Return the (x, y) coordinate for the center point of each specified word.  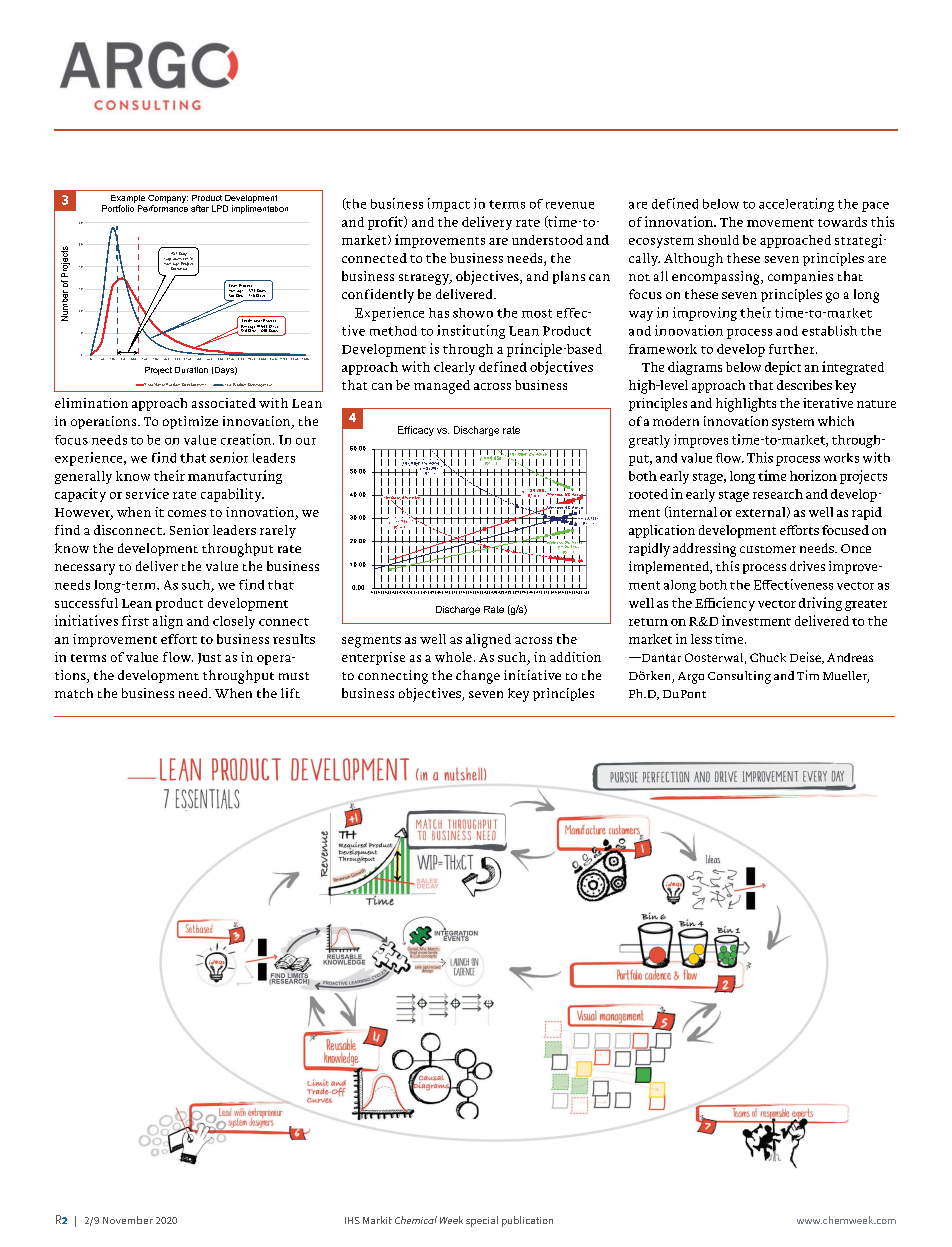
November (128, 1220)
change (478, 677)
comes (187, 513)
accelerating (796, 205)
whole (453, 657)
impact (449, 205)
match (74, 693)
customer (768, 549)
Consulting (739, 677)
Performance (163, 208)
